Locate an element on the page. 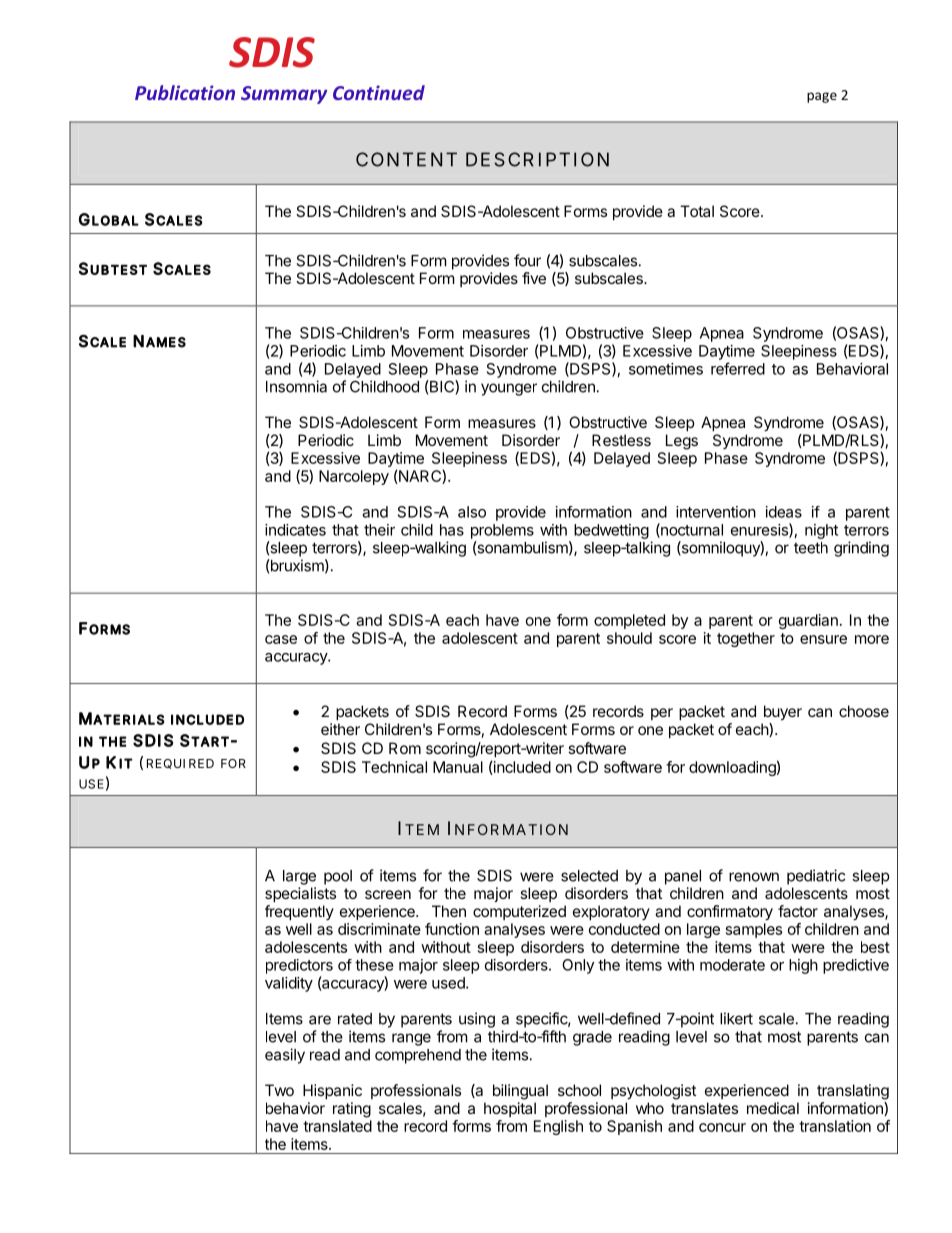 This document has width=952, height=1233. selected is located at coordinates (589, 876).
